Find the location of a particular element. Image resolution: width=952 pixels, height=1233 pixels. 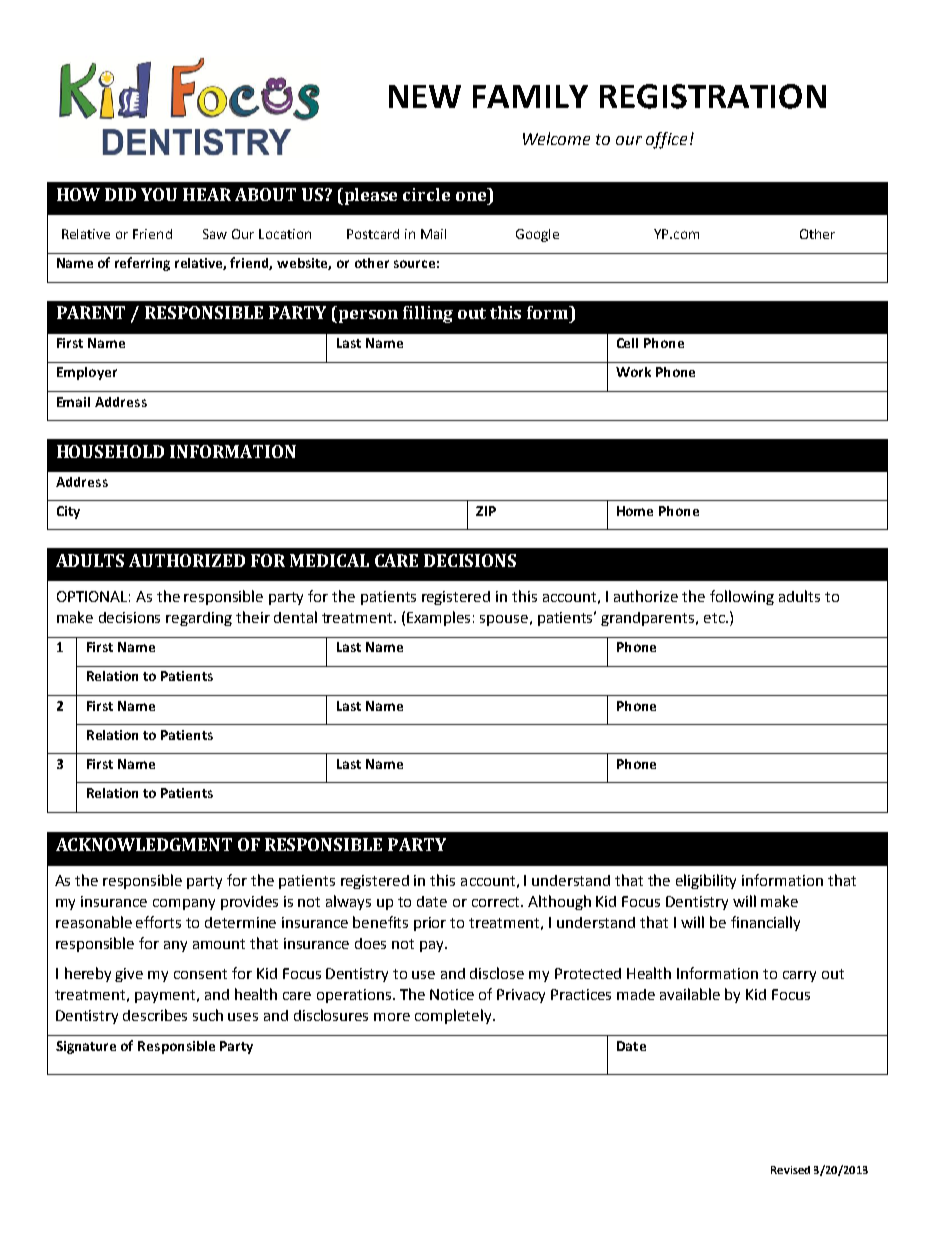

NEW is located at coordinates (425, 96).
